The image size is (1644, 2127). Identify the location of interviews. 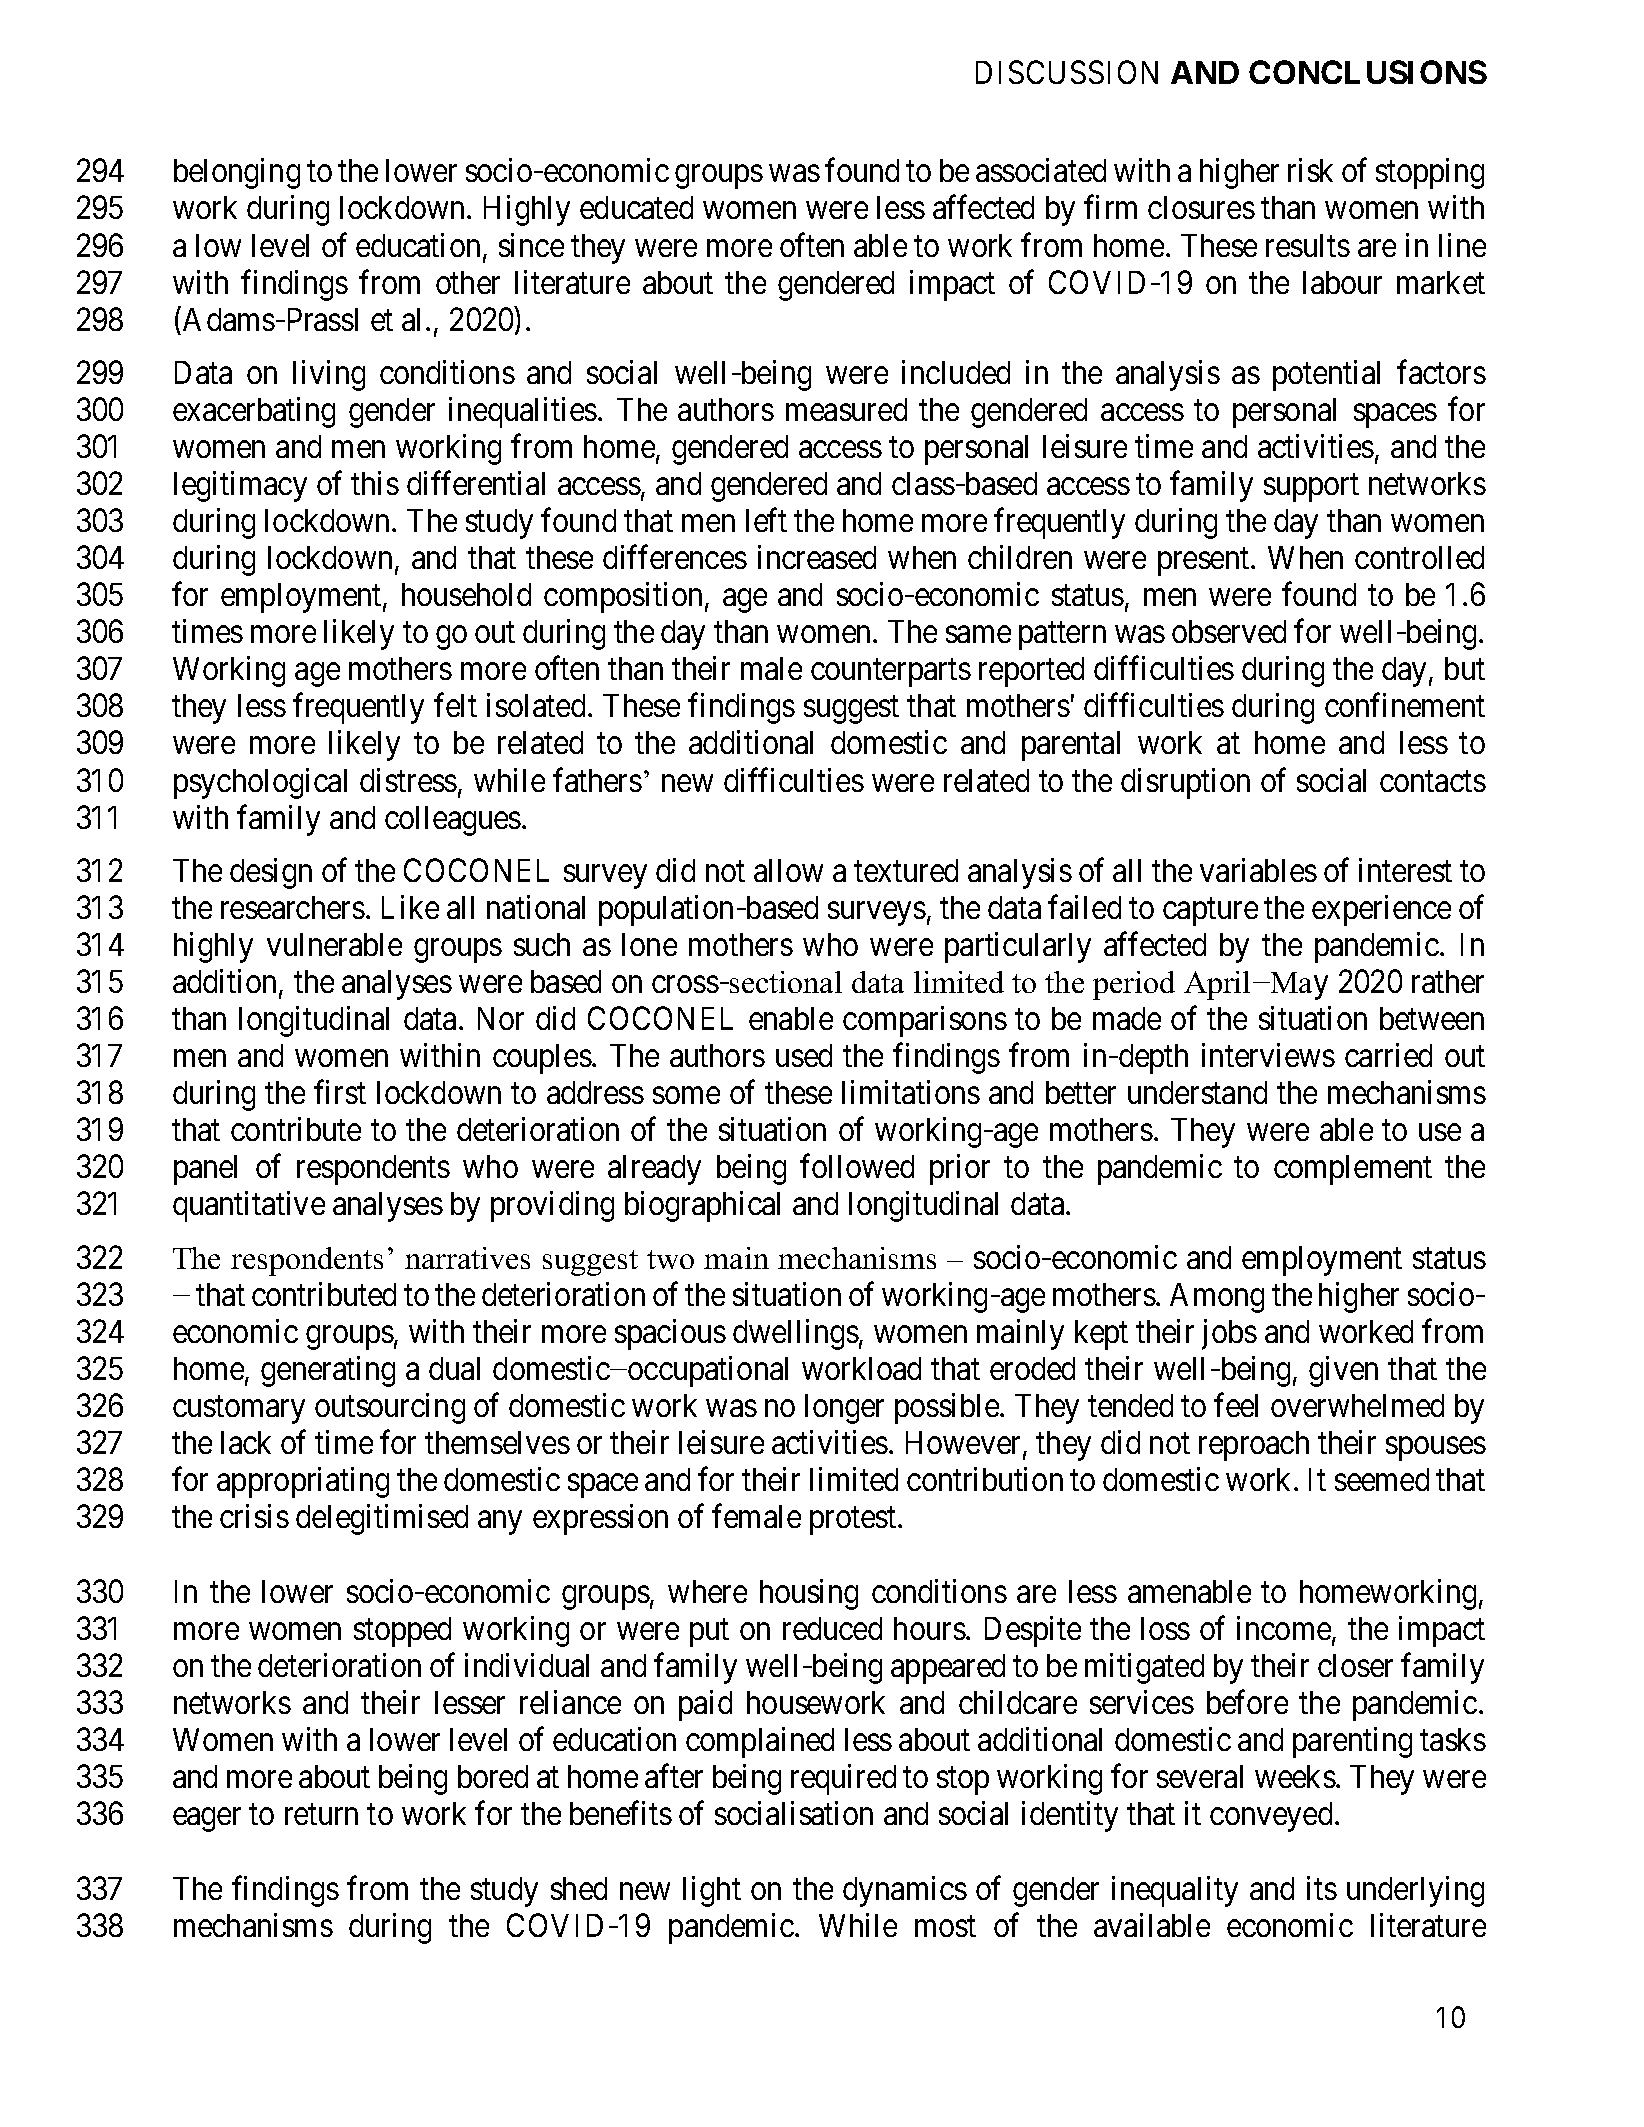
(1268, 1055).
